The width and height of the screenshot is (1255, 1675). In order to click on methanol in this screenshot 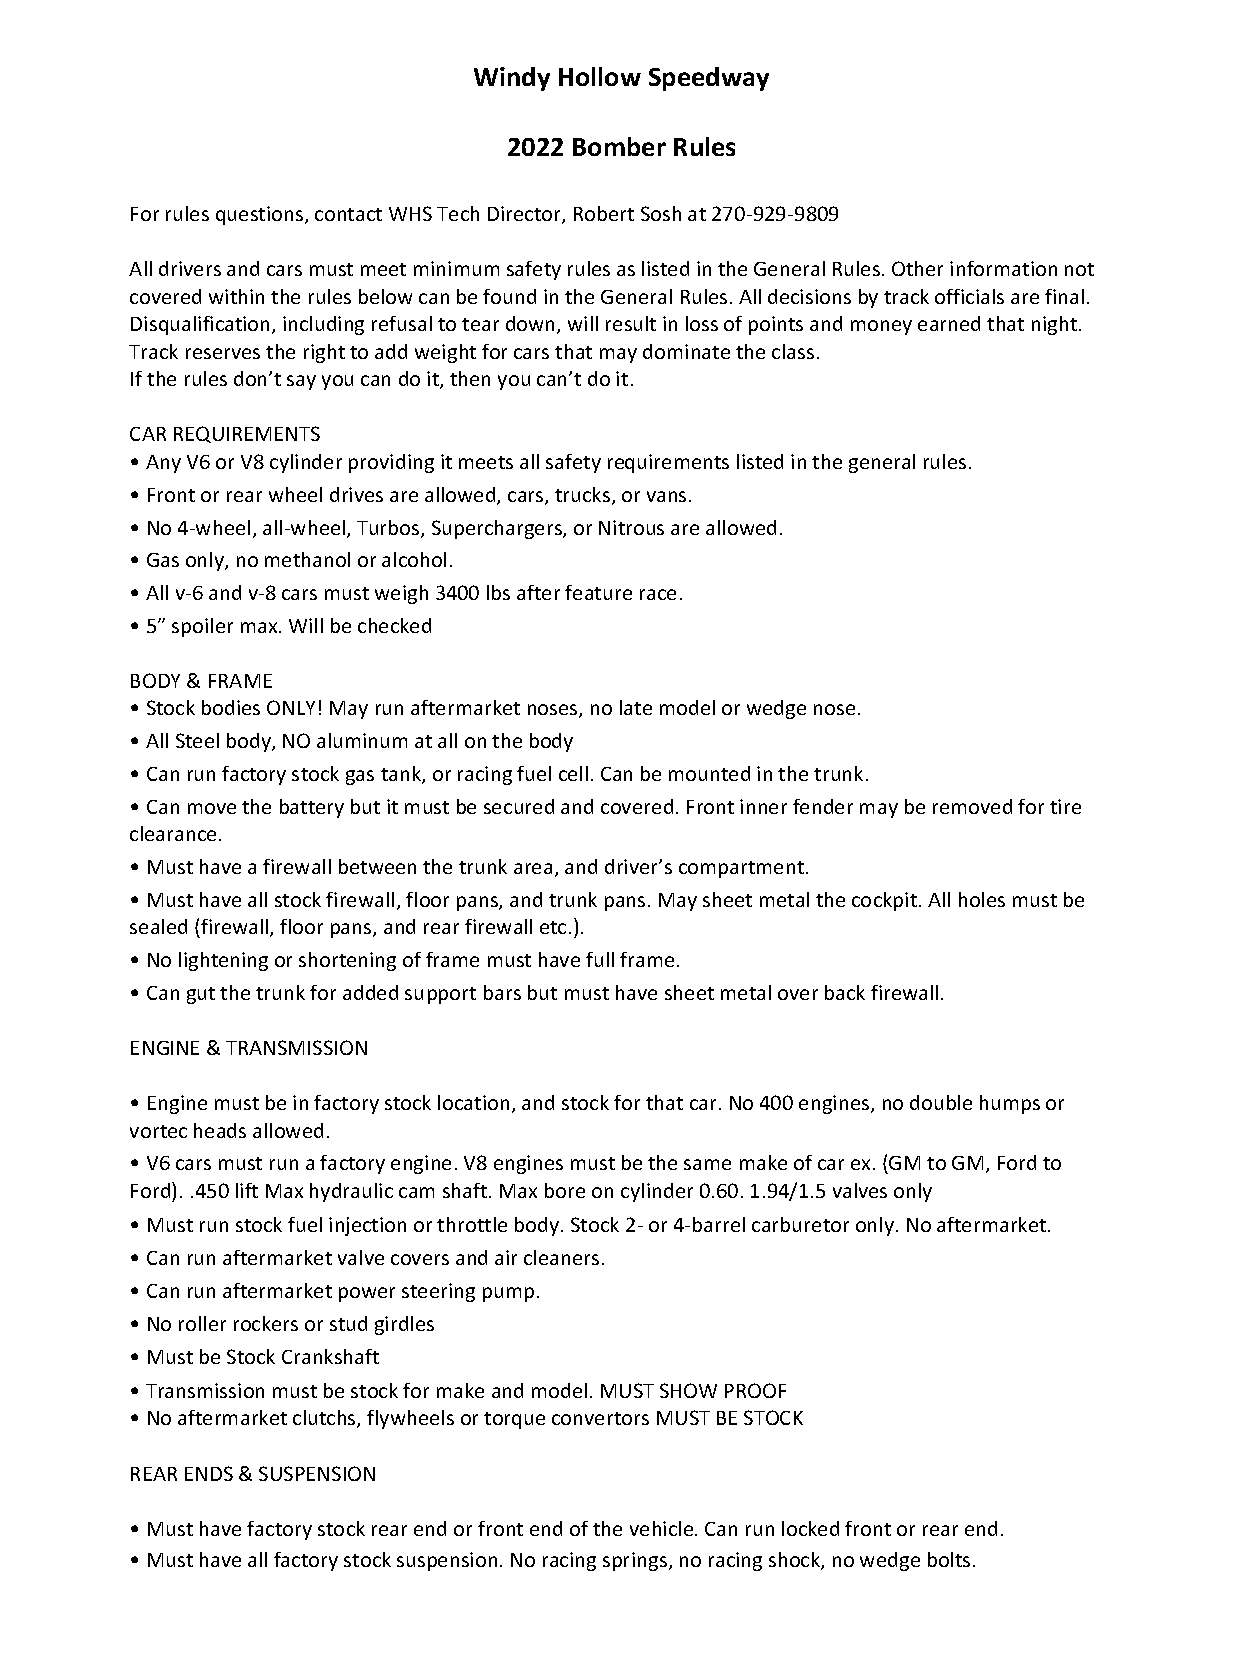, I will do `click(307, 559)`.
